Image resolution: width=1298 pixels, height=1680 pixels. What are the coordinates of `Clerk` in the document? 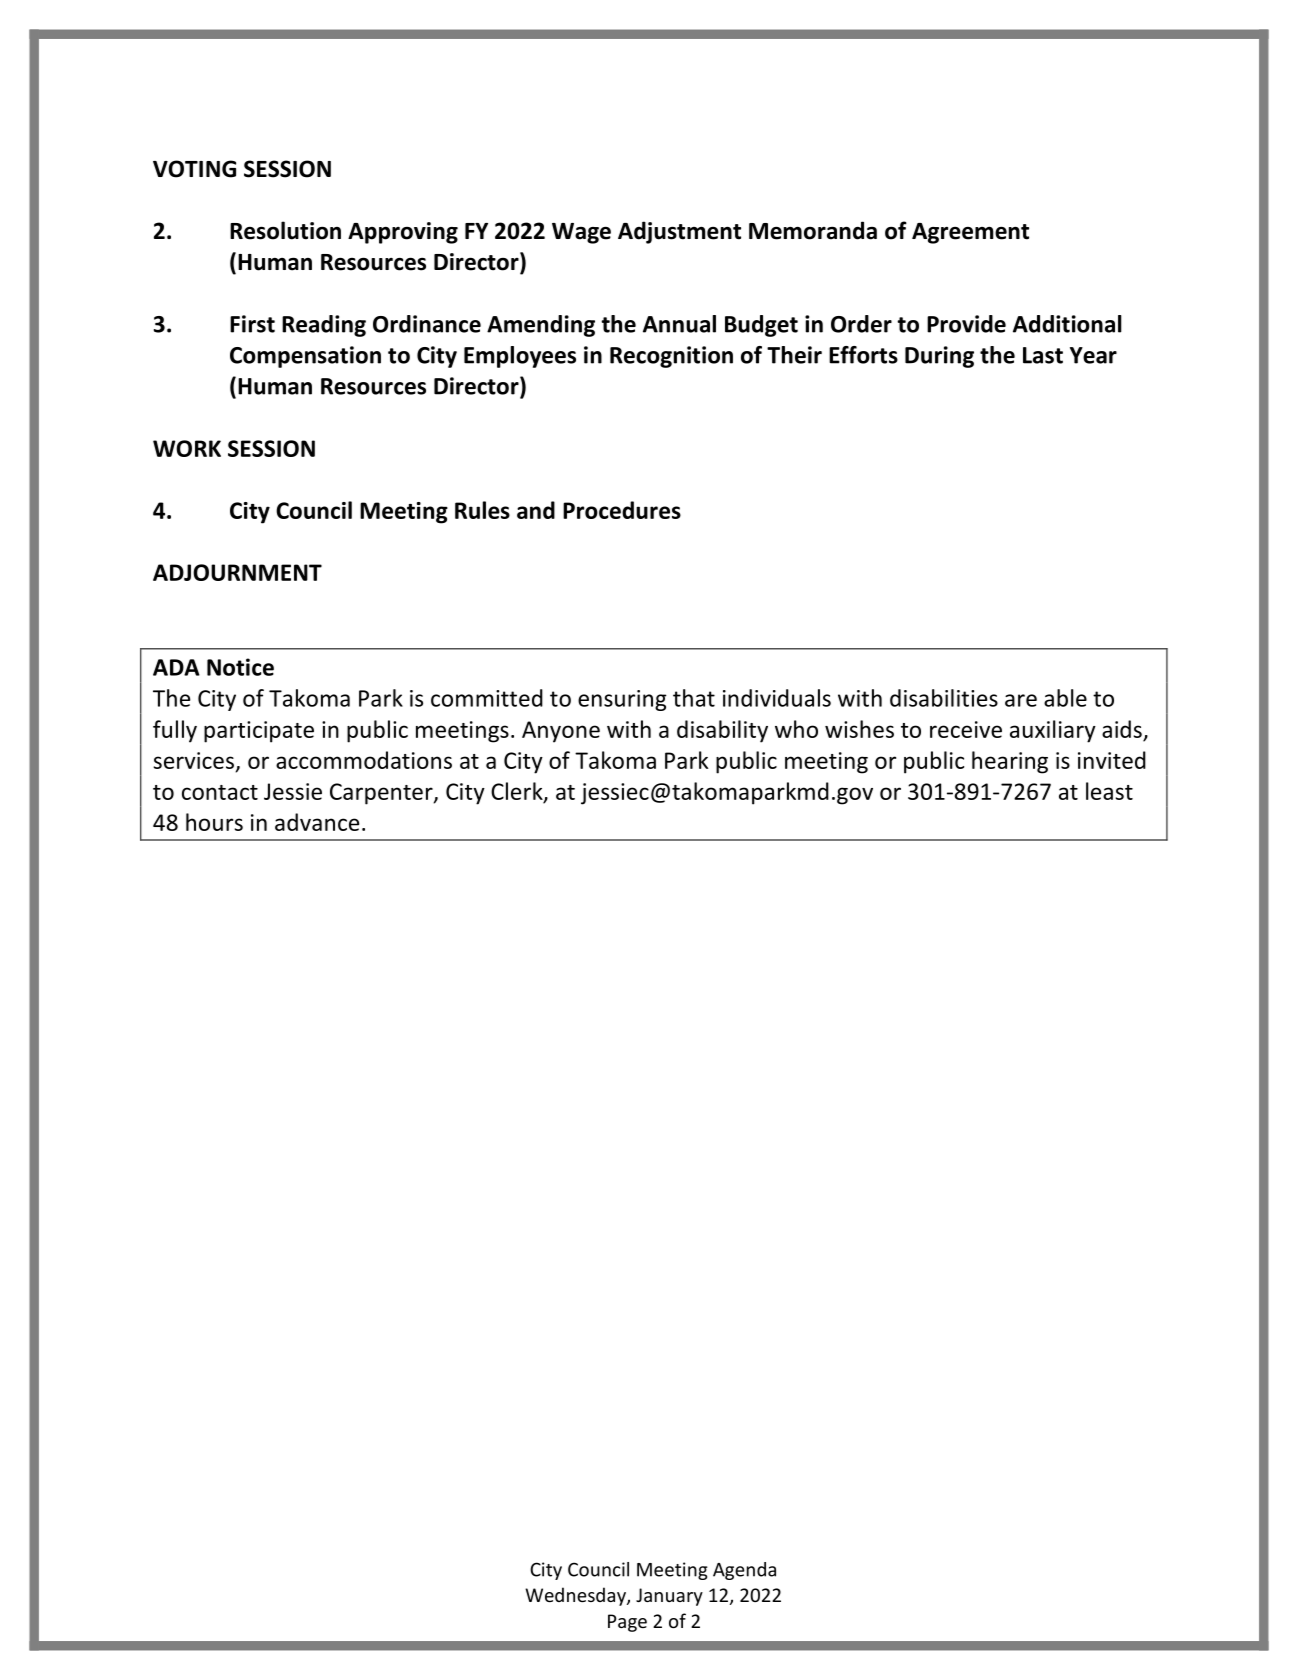 It's located at (518, 792).
